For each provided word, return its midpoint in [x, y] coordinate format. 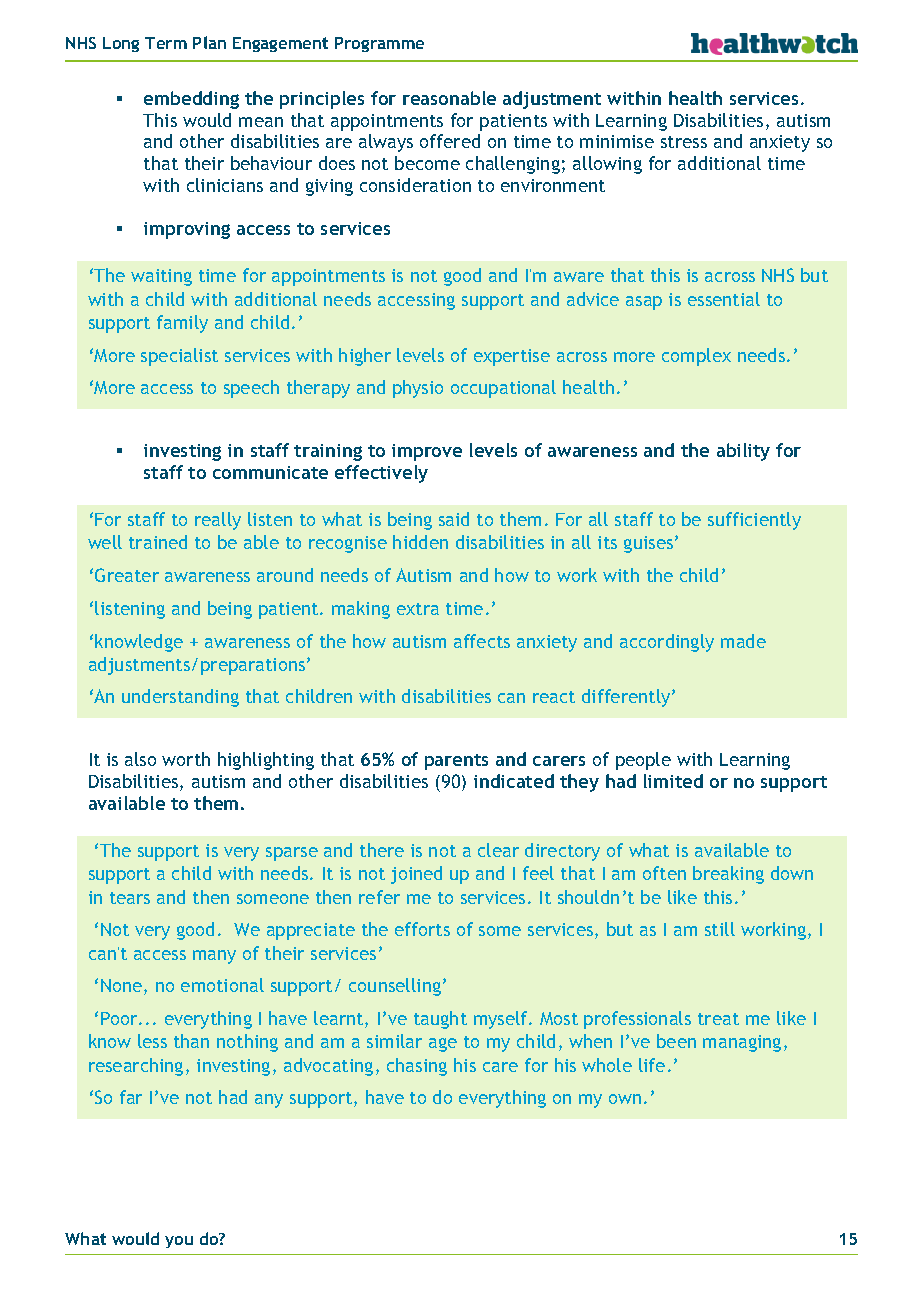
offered [450, 141]
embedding [191, 100]
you [179, 1242]
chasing [417, 1067]
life [652, 1065]
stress [684, 142]
